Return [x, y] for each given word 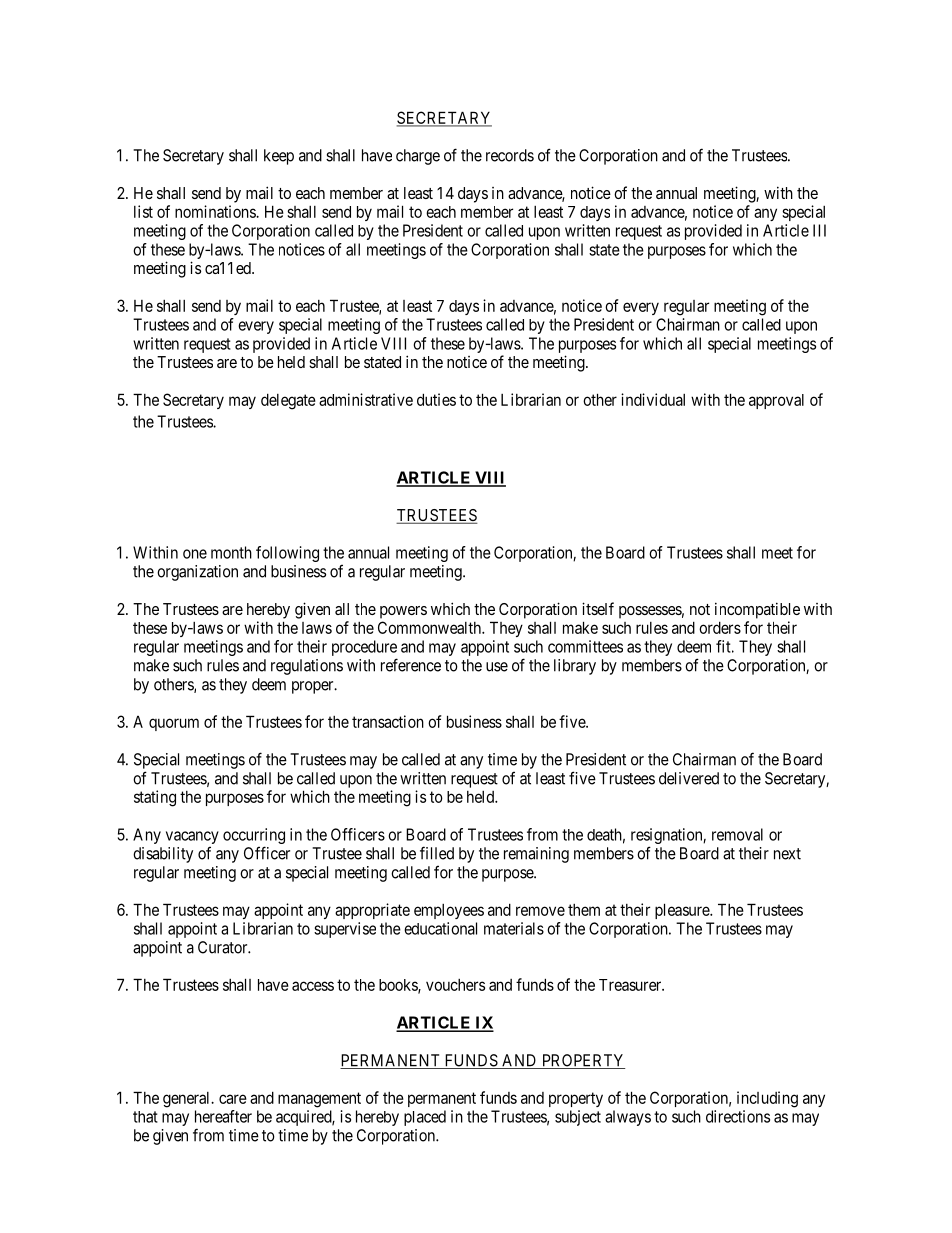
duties [436, 399]
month [231, 552]
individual [653, 399]
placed [425, 1118]
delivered [689, 778]
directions [738, 1116]
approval [776, 401]
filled [437, 853]
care [233, 1099]
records [510, 155]
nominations [216, 211]
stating [155, 798]
